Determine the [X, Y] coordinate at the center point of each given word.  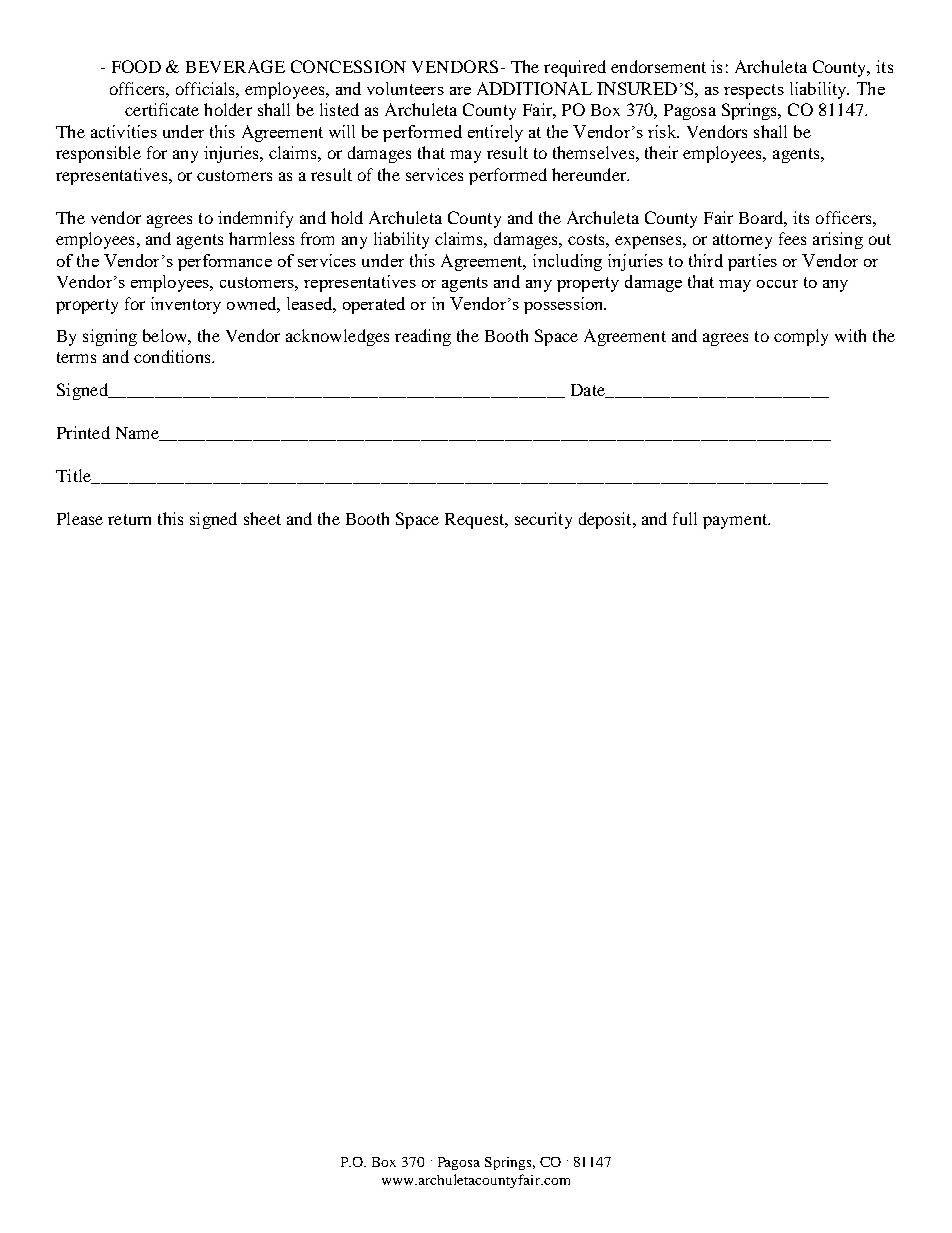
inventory [186, 305]
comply [801, 337]
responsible [98, 154]
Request [476, 521]
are [460, 91]
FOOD [136, 66]
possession [565, 305]
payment [736, 521]
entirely [495, 133]
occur [777, 284]
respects [754, 91]
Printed [83, 432]
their [661, 152]
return [129, 519]
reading [423, 337]
